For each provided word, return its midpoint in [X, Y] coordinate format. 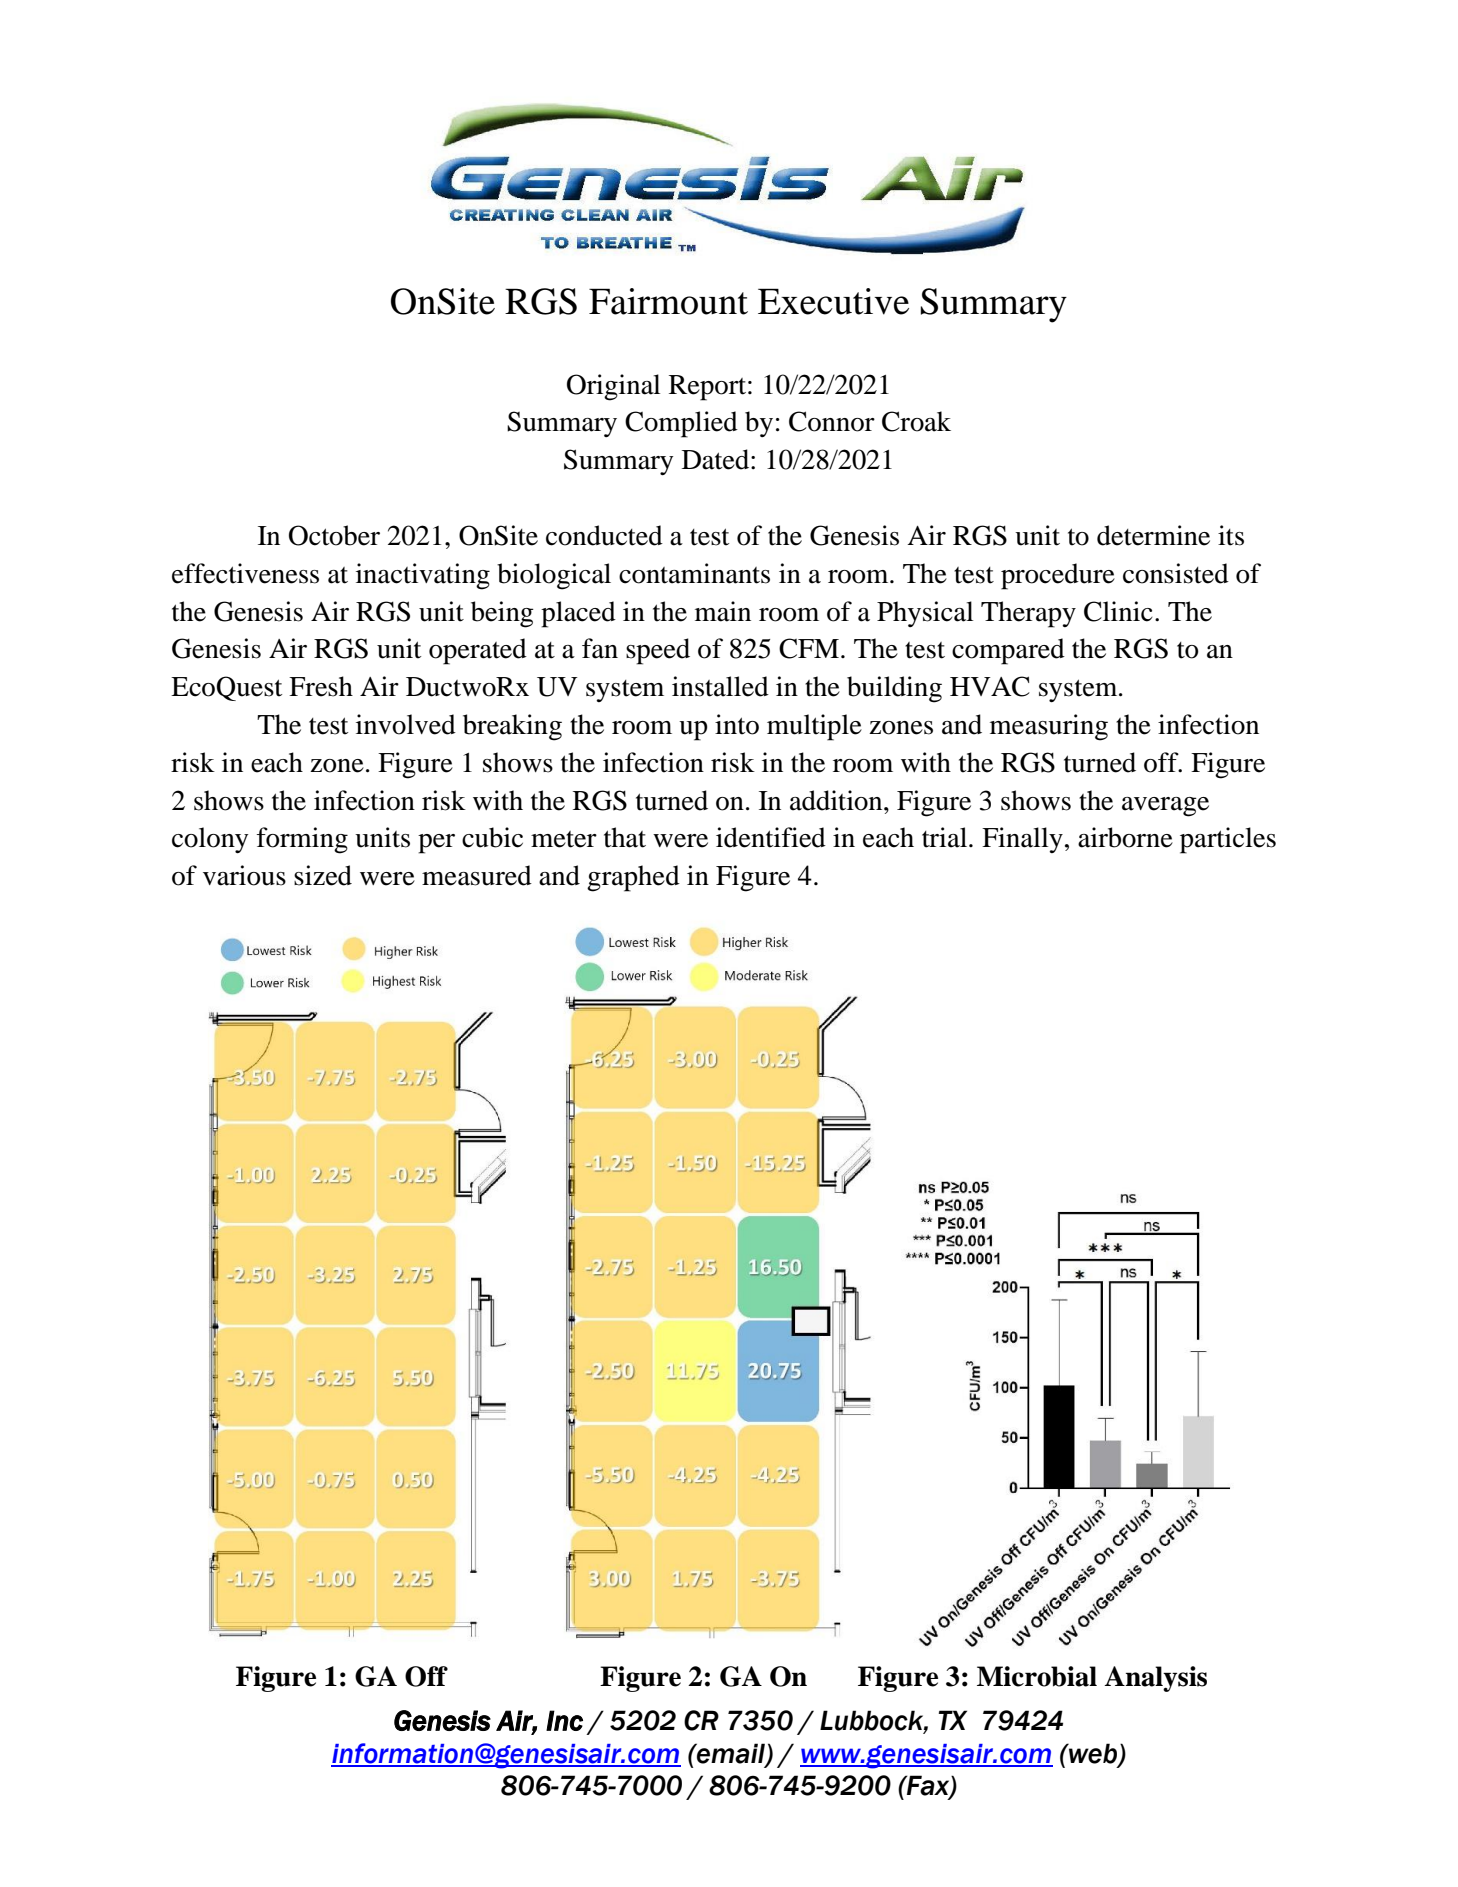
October [334, 535]
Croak [916, 421]
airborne [1125, 837]
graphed [633, 878]
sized [323, 875]
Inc [564, 1720]
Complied [681, 424]
